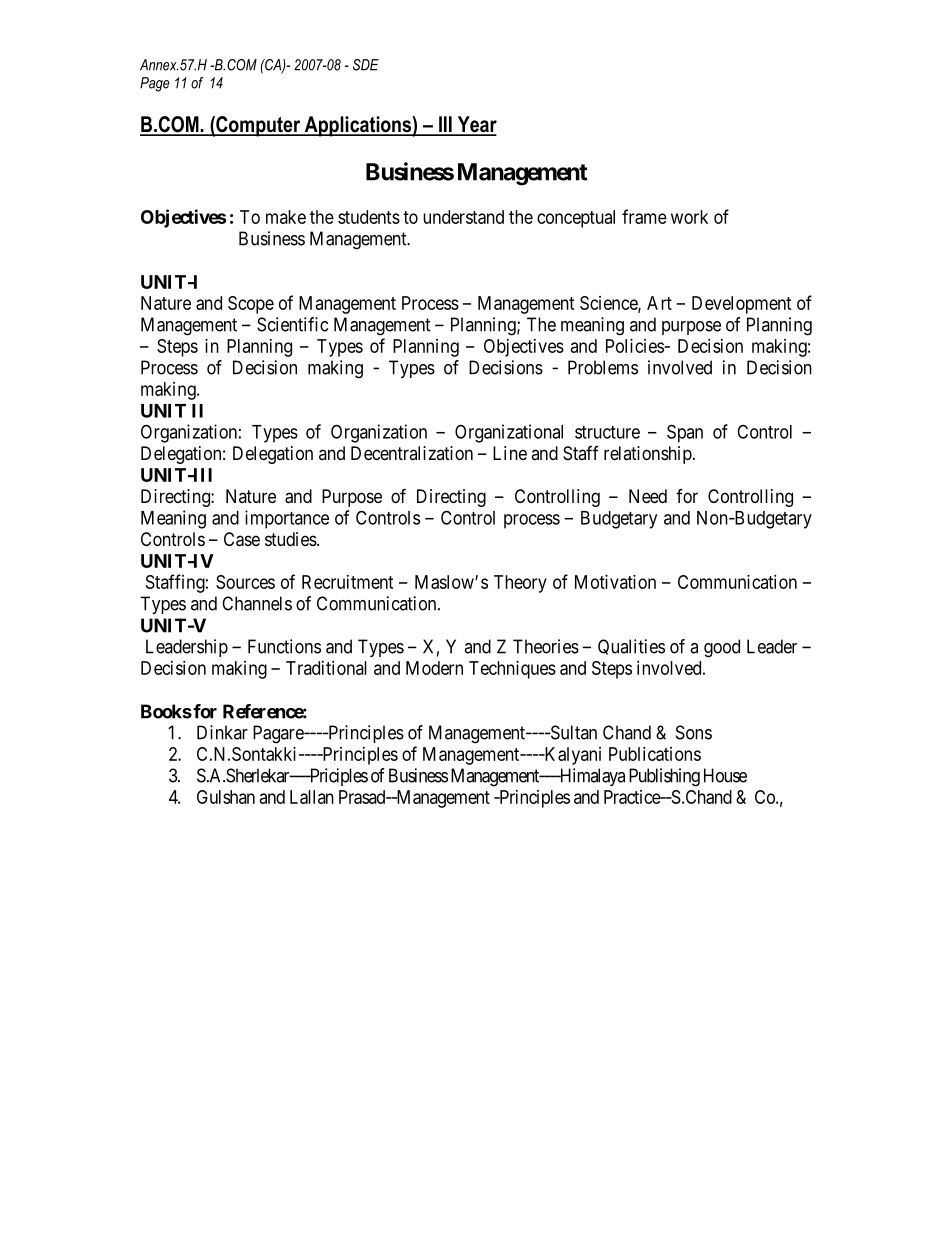 The width and height of the page is (952, 1233). What do you see at coordinates (326, 668) in the page?
I see `Traditional` at bounding box center [326, 668].
